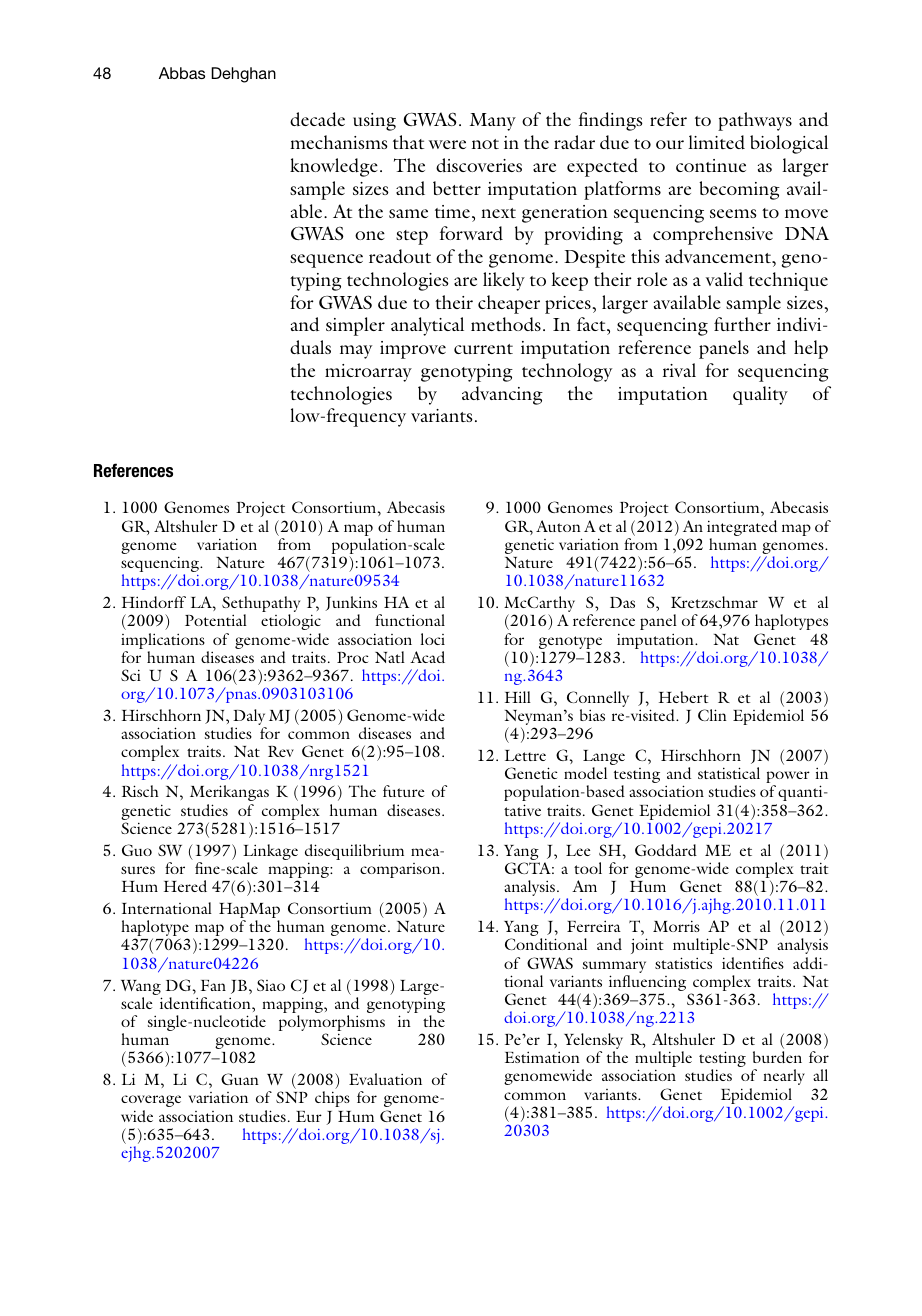  Describe the element at coordinates (240, 1079) in the screenshot. I see `Guan` at that location.
